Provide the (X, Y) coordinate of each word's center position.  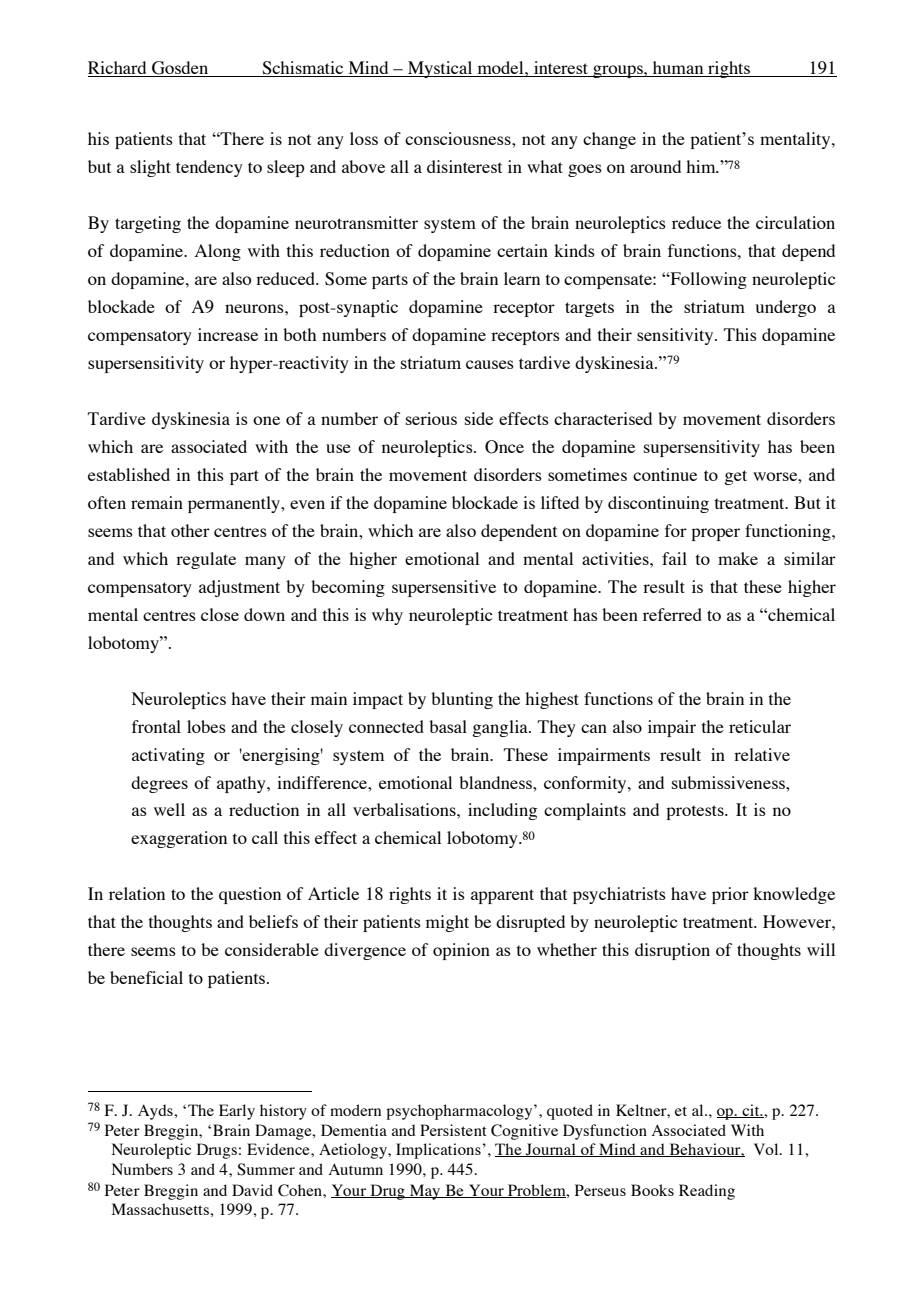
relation (137, 893)
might (447, 923)
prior (730, 895)
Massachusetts (161, 1209)
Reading (707, 1192)
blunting (462, 700)
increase (228, 334)
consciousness (459, 138)
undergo (785, 308)
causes (490, 364)
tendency (209, 168)
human (678, 69)
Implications (438, 1151)
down (264, 614)
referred (672, 614)
